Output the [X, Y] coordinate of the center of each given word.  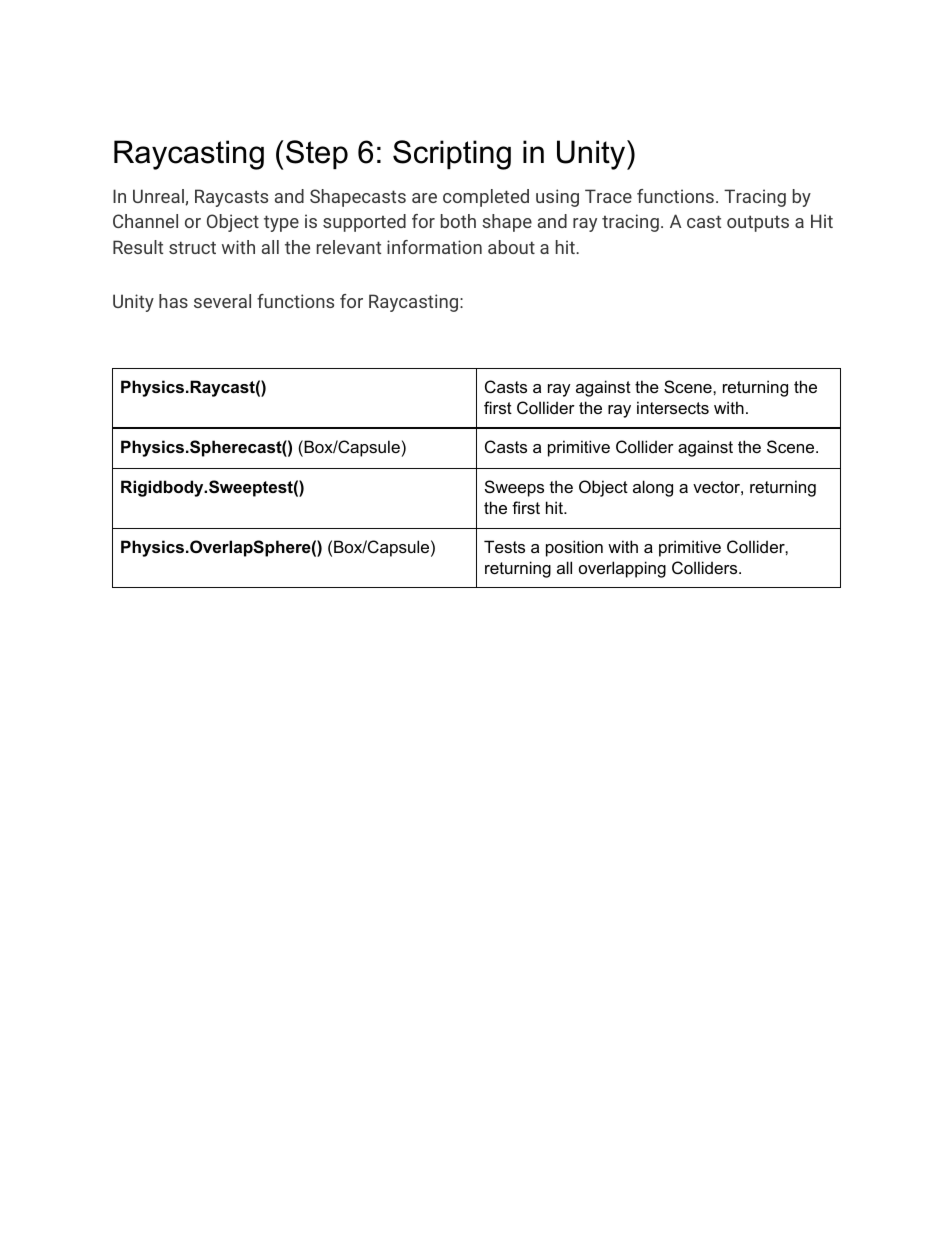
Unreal [158, 196]
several [222, 301]
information [434, 247]
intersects [673, 407]
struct [192, 247]
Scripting [452, 155]
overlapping [622, 569]
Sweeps [514, 488]
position [574, 548]
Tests [504, 546]
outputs [758, 223]
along [653, 488]
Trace [608, 196]
